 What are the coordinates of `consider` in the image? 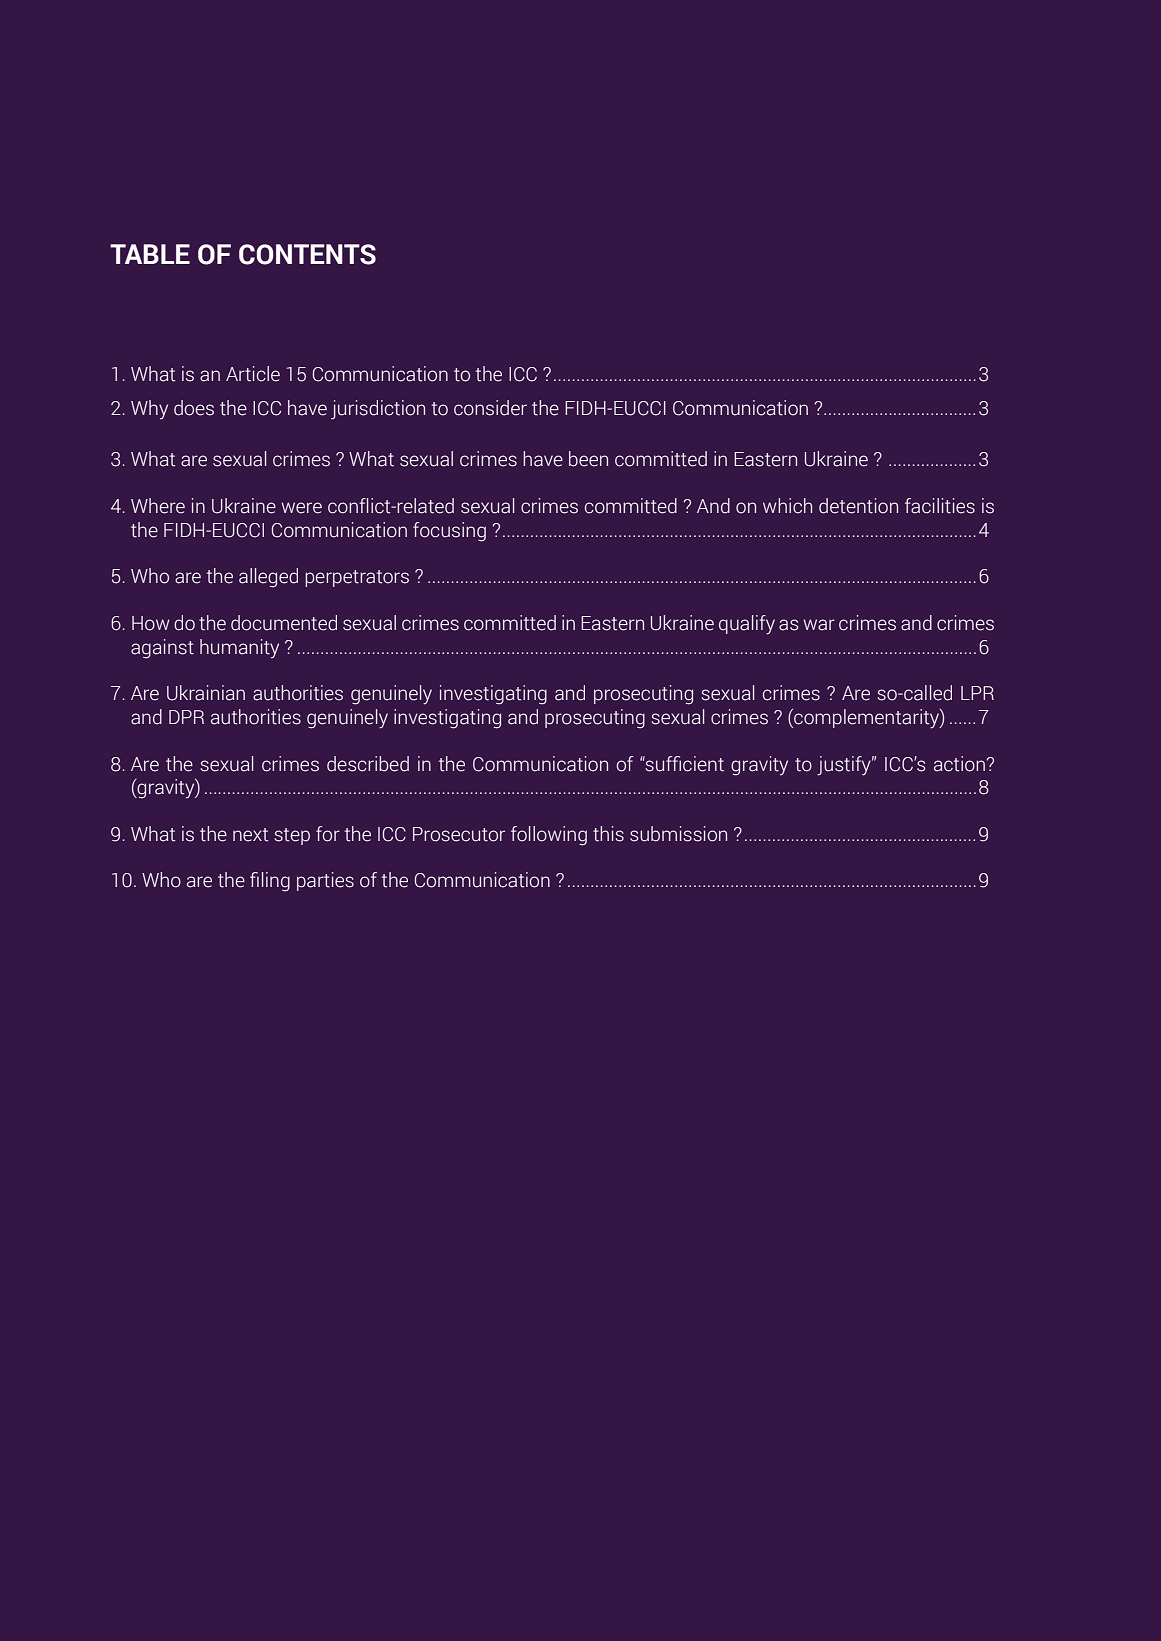 It's located at (490, 408).
